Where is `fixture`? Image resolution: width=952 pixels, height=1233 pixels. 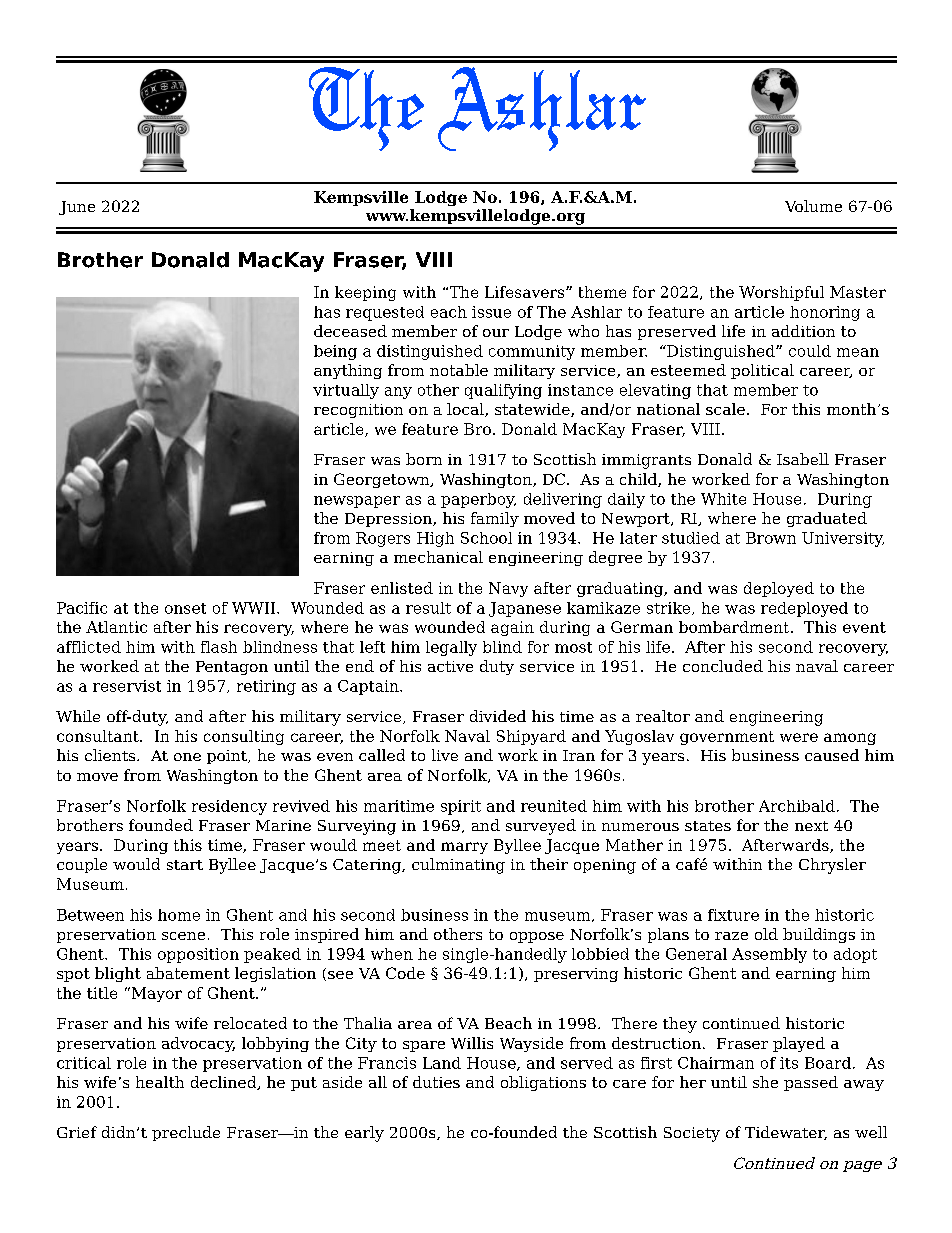
fixture is located at coordinates (733, 915).
